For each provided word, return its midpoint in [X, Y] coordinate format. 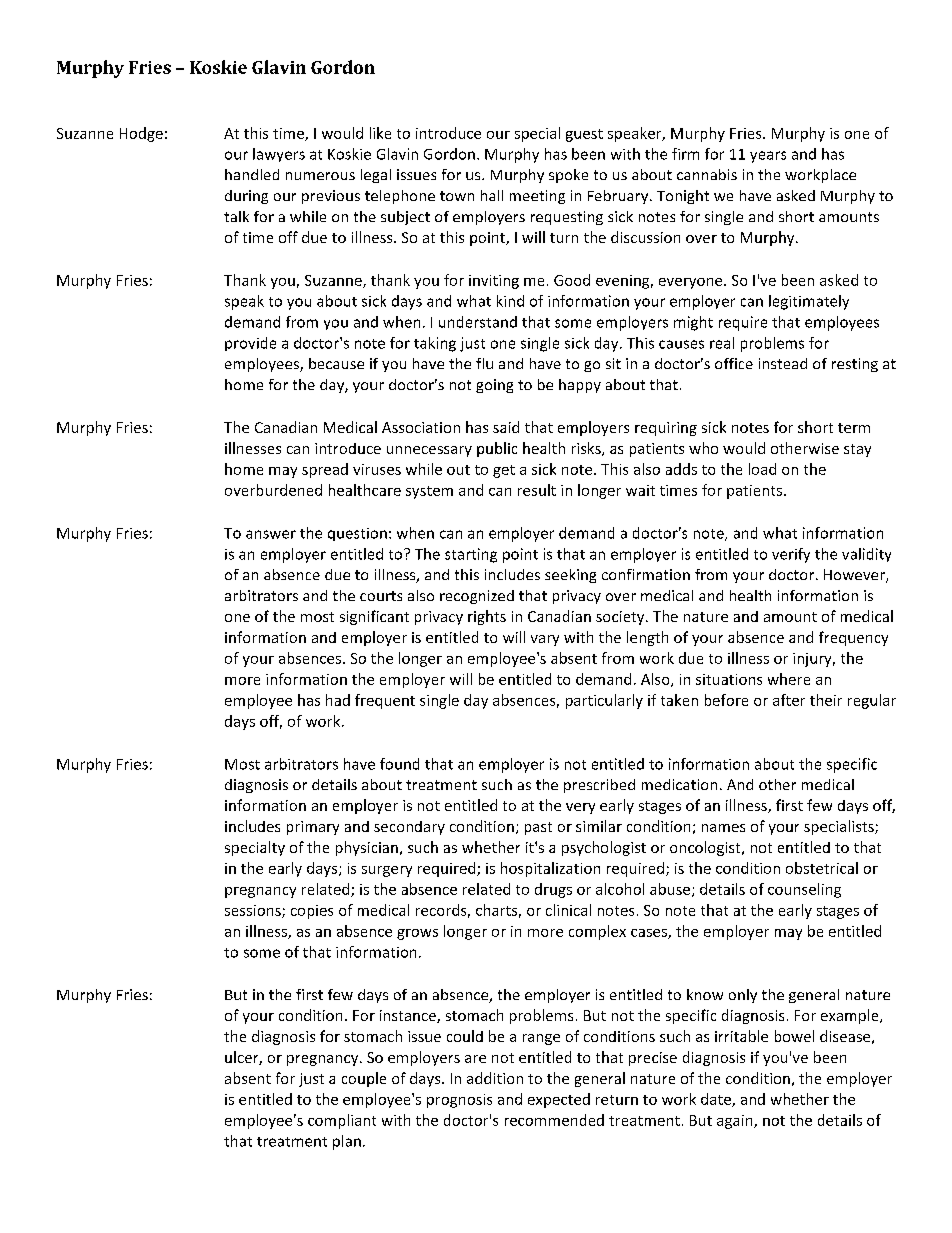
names [723, 828]
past [538, 828]
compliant [342, 1121]
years [768, 157]
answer [271, 534]
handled [252, 174]
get [504, 471]
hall [492, 195]
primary [313, 828]
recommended [554, 1120]
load [762, 469]
